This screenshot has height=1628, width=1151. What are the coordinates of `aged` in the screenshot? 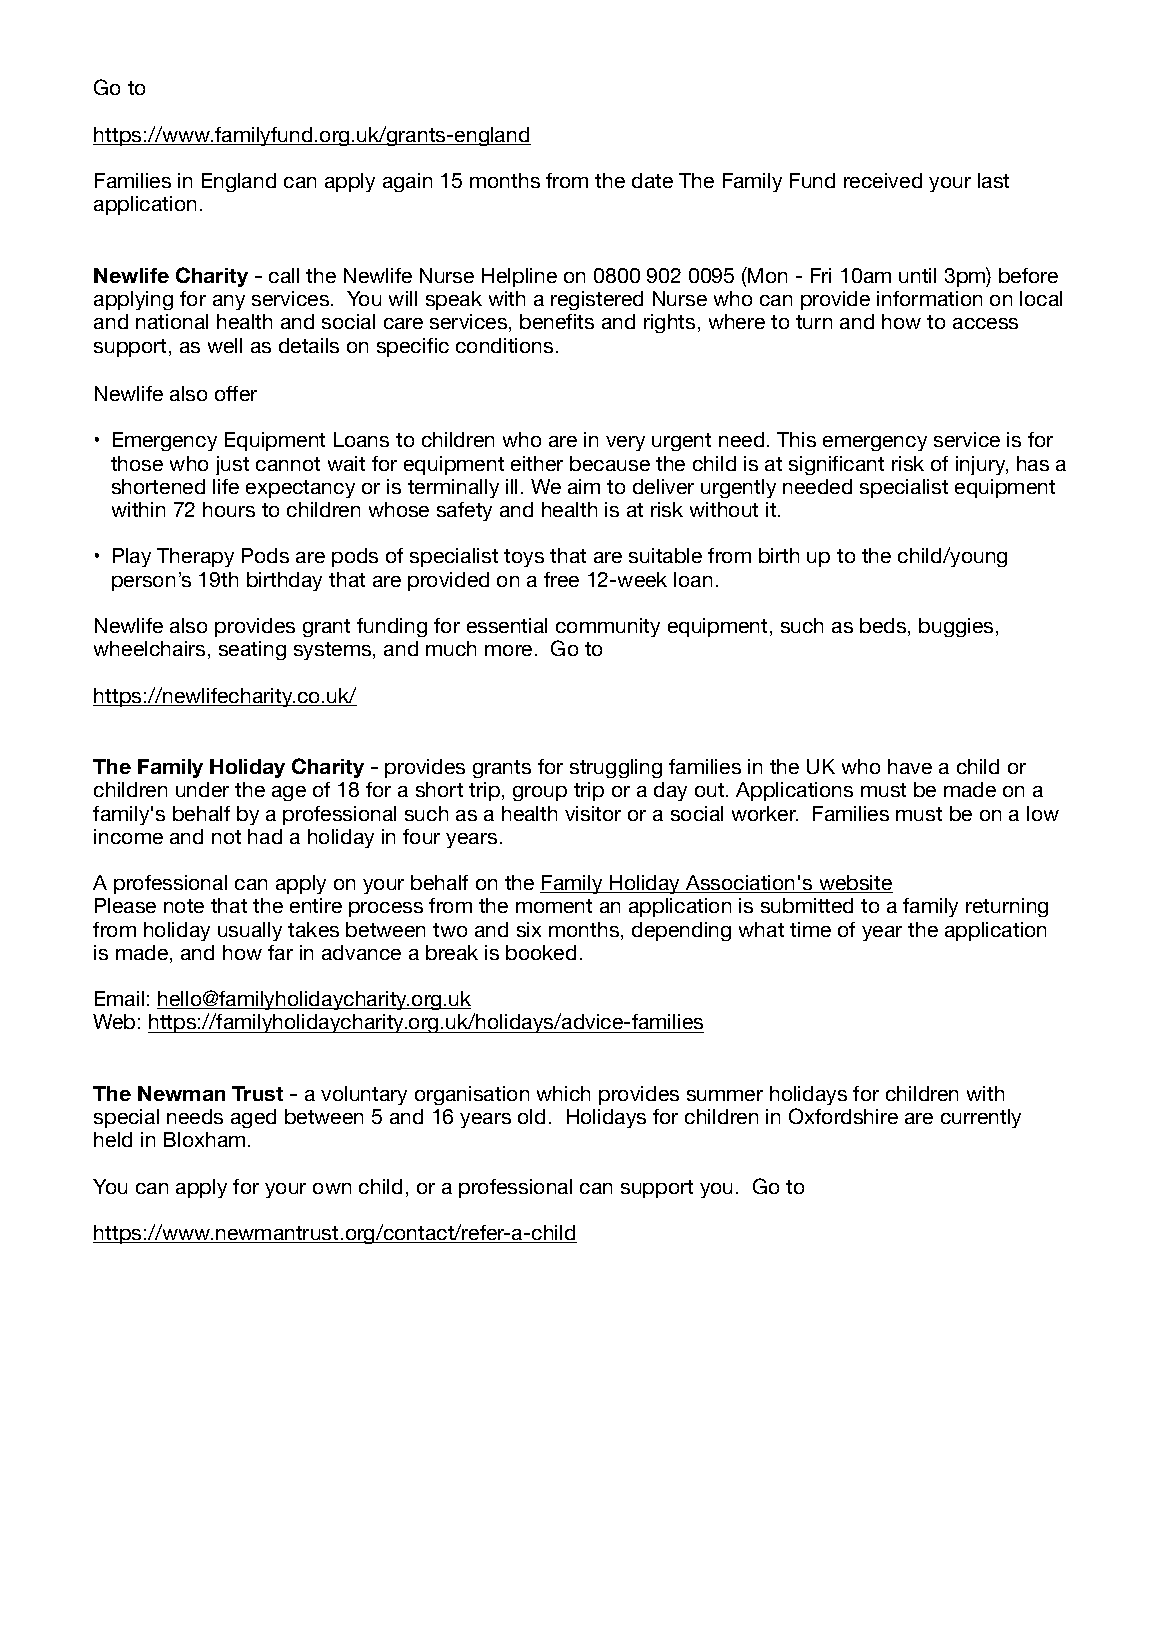 It's located at (253, 1118).
